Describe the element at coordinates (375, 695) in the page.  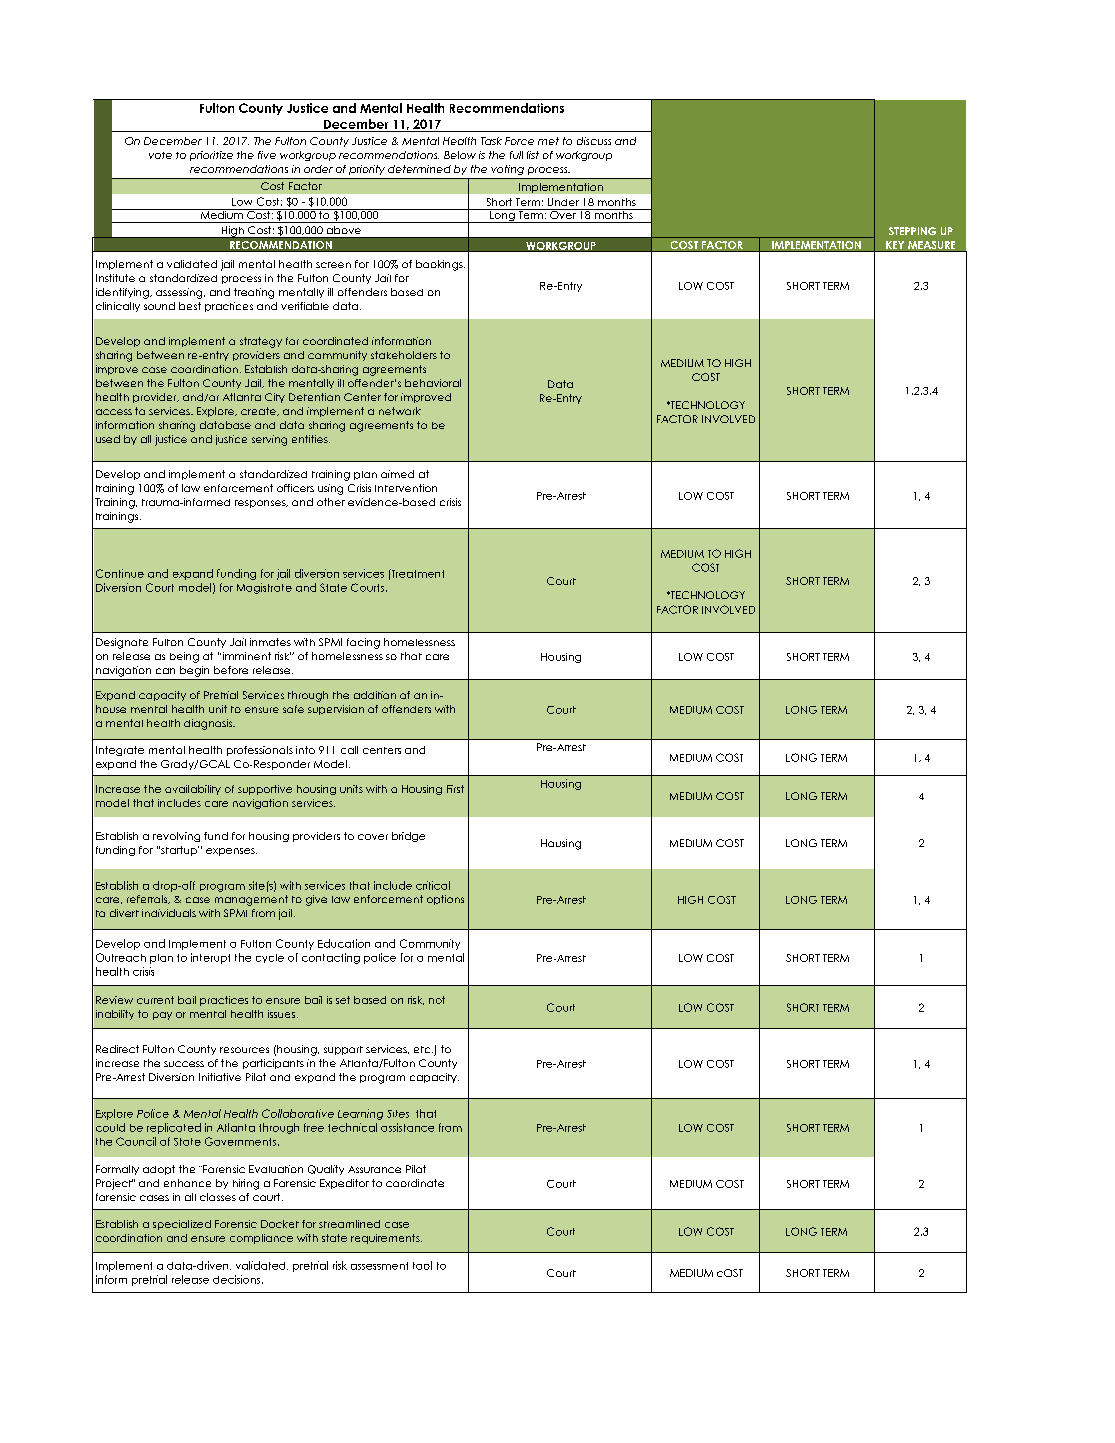
I see `addition` at that location.
